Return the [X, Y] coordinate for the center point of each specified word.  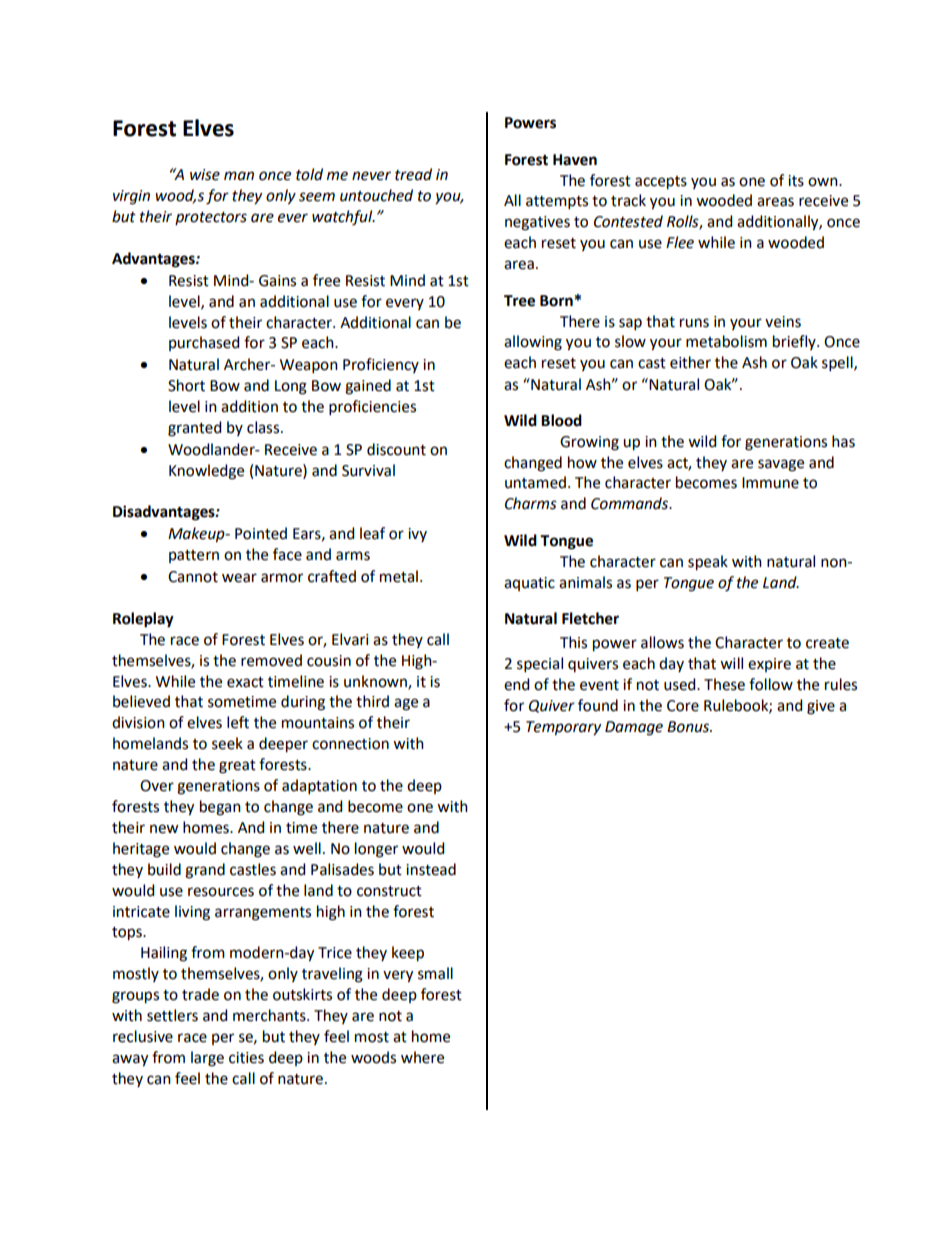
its [796, 181]
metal [399, 576]
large [207, 1059]
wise [205, 175]
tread [413, 174]
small [435, 973]
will [731, 663]
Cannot [193, 577]
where [422, 1057]
